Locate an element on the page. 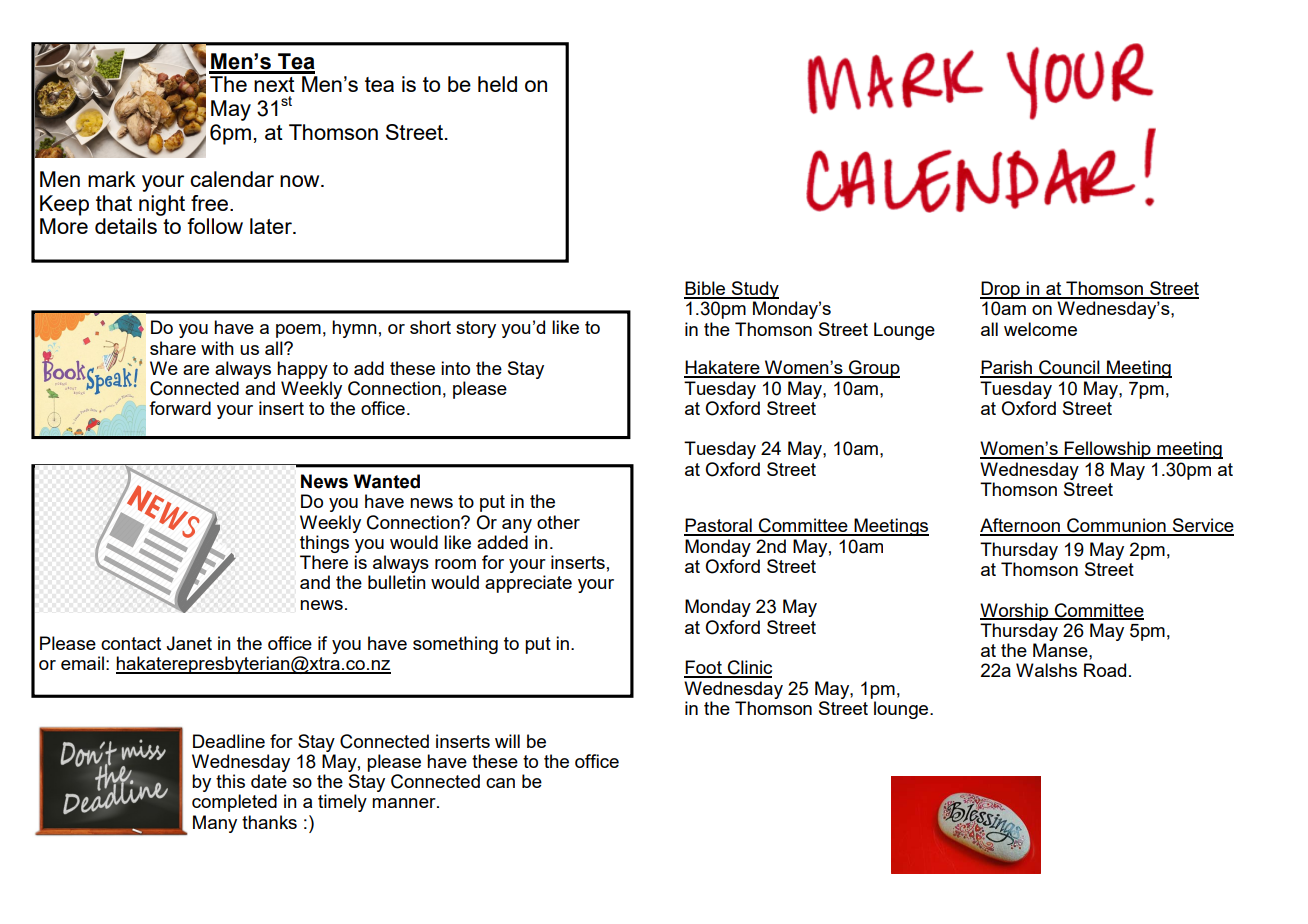 The image size is (1308, 924). Manse is located at coordinates (1061, 650).
